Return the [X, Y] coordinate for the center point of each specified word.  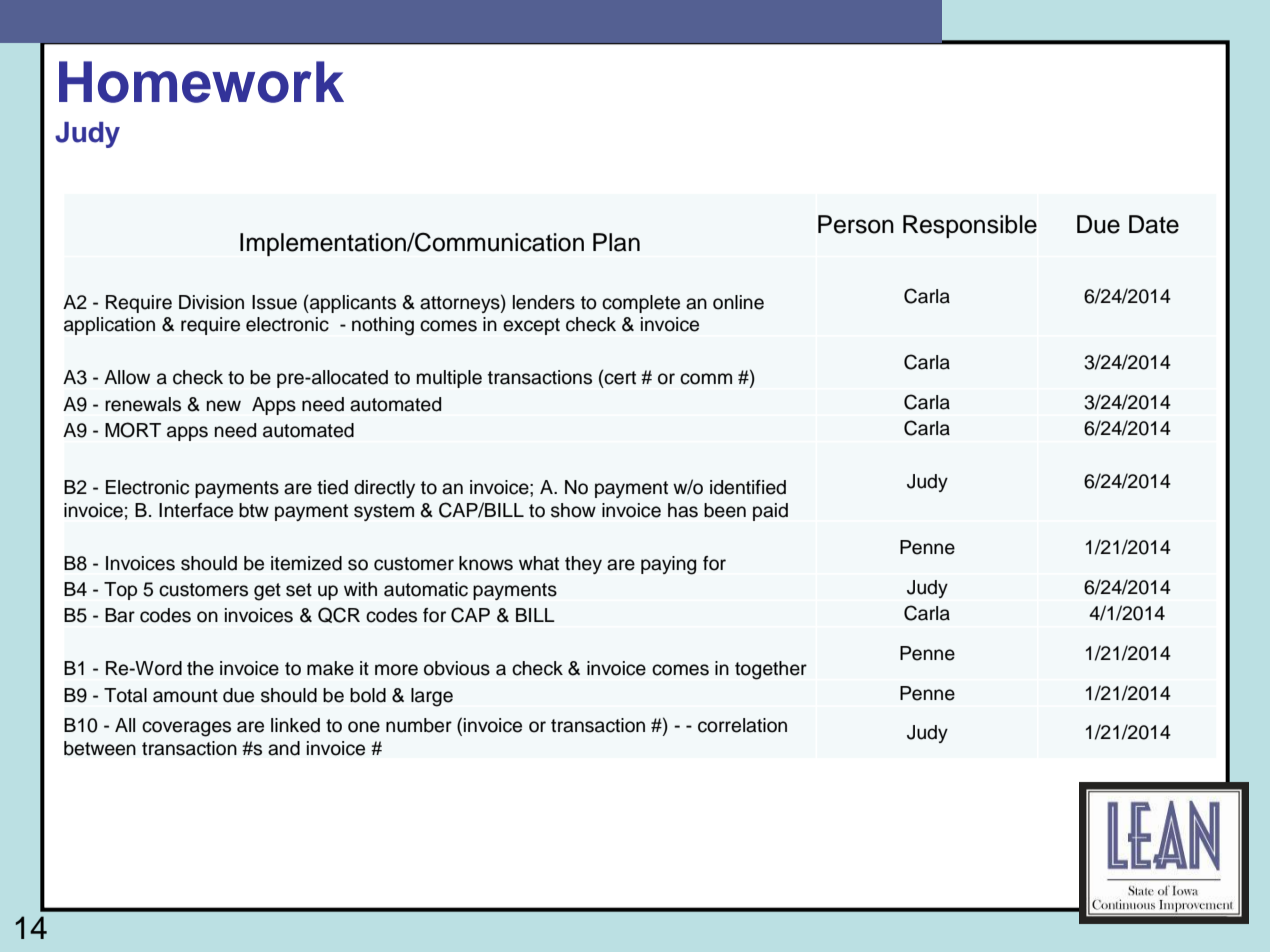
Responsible [970, 226]
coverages [186, 729]
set [299, 590]
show [573, 510]
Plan [616, 242]
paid [770, 512]
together [771, 670]
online [738, 302]
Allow [127, 377]
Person [856, 224]
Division [211, 302]
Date [1154, 224]
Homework [201, 82]
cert [619, 377]
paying [668, 565]
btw [254, 510]
